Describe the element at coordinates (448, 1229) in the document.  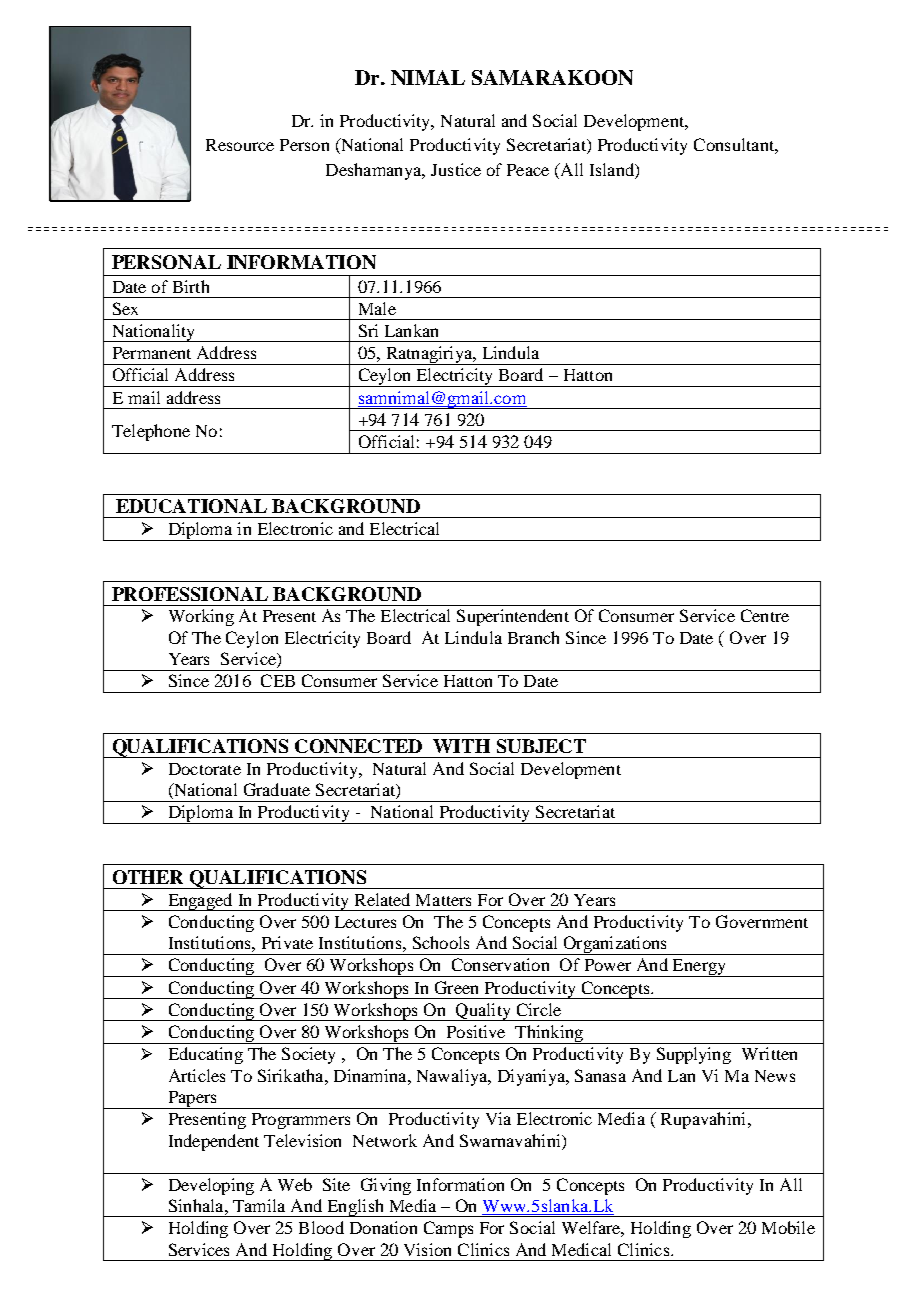
I see `Camps` at that location.
